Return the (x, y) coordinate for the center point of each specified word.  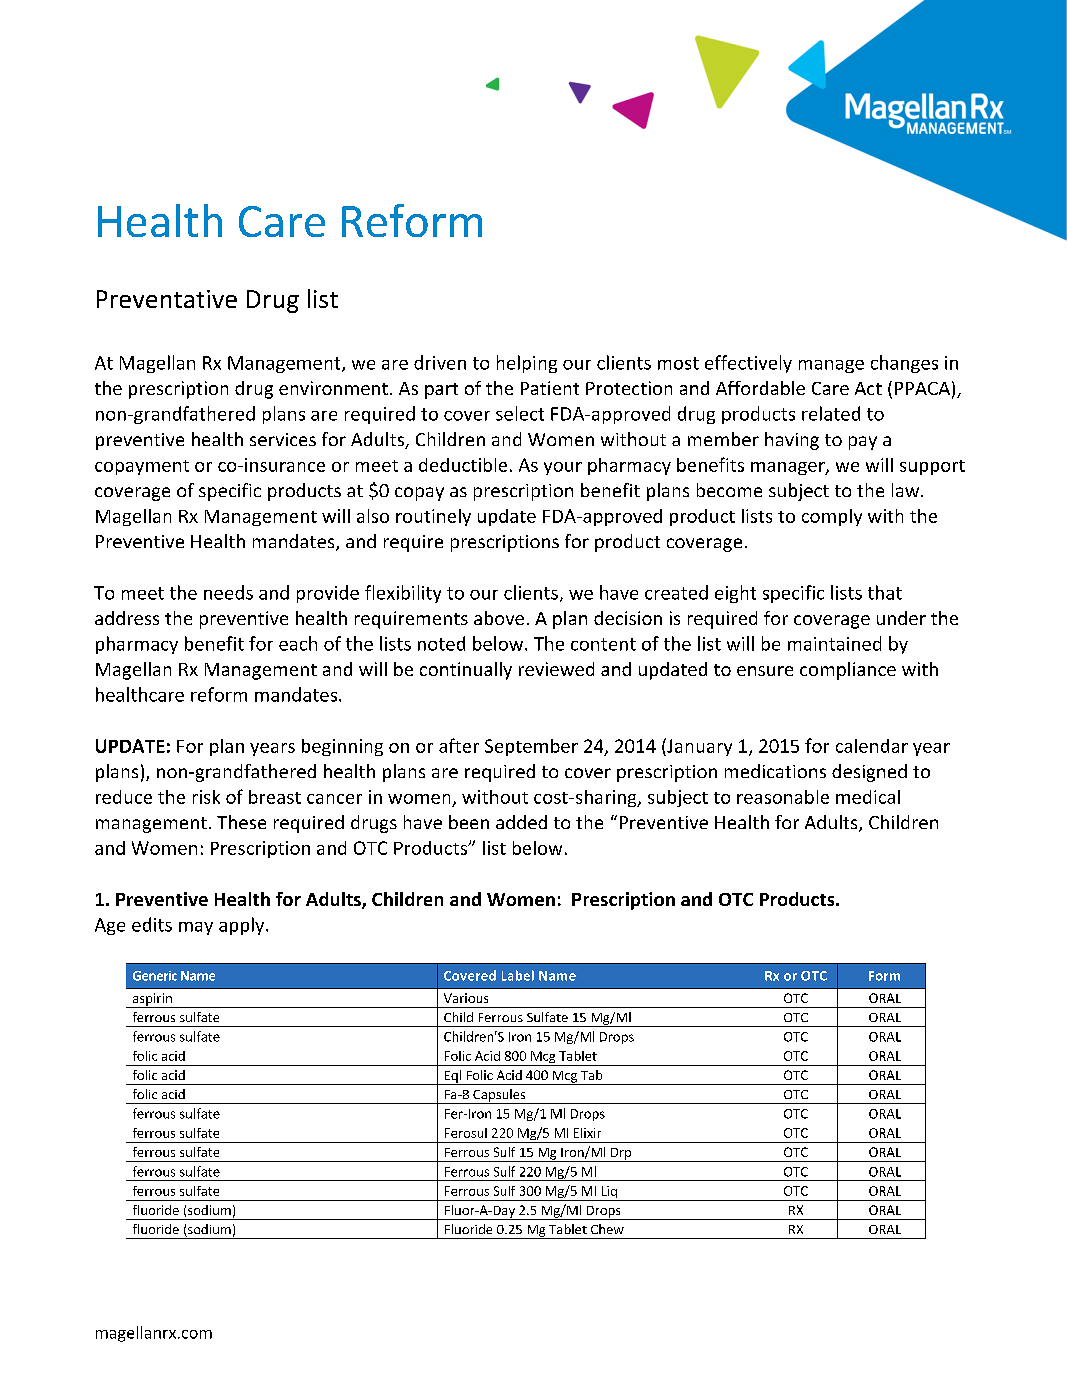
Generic (155, 976)
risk (206, 797)
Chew (607, 1229)
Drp (621, 1155)
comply (832, 517)
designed (869, 773)
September (531, 747)
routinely (433, 517)
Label (518, 975)
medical (868, 797)
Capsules (499, 1096)
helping (527, 364)
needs (228, 592)
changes (904, 364)
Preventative (167, 299)
